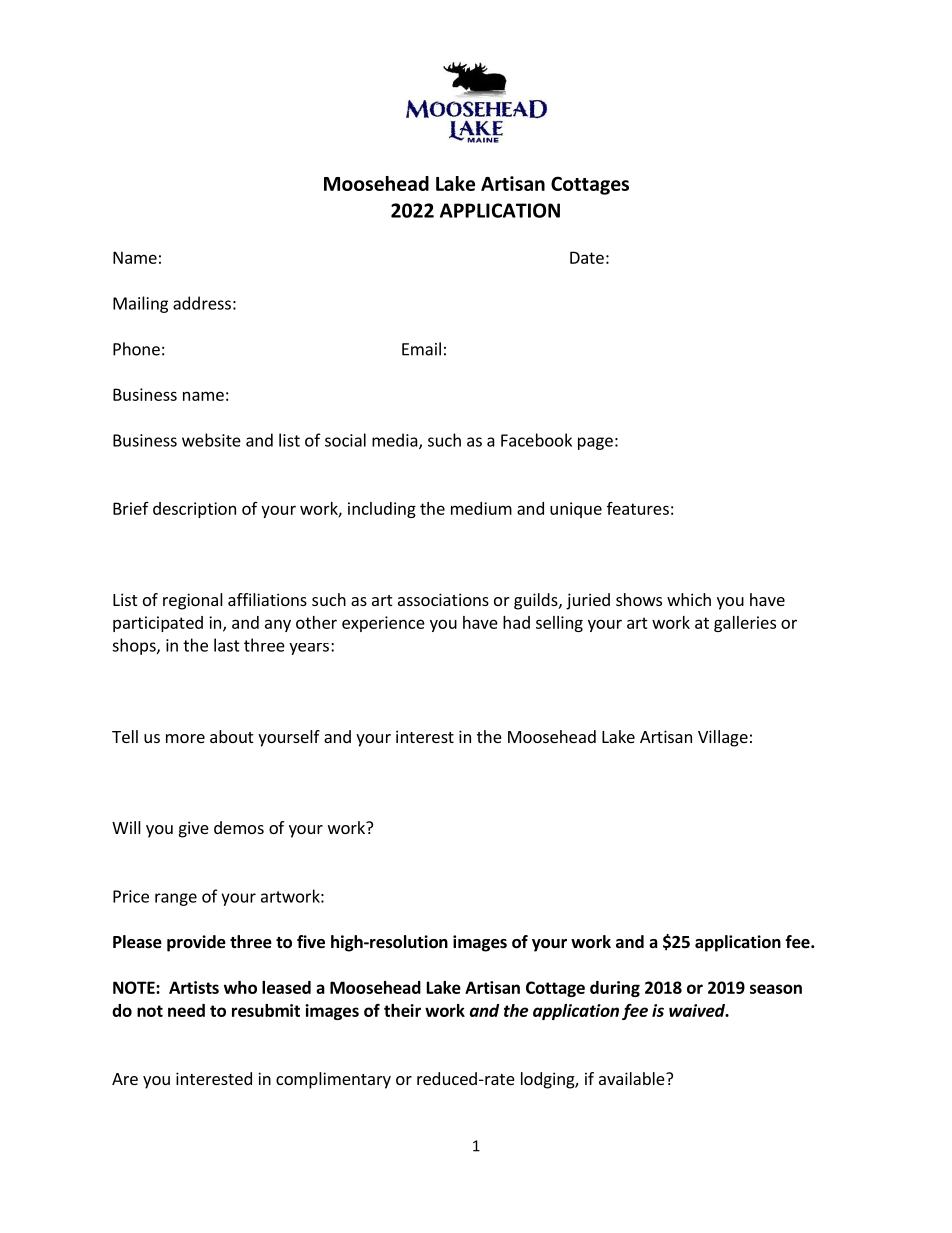 The image size is (952, 1233). I want to click on their, so click(402, 1010).
